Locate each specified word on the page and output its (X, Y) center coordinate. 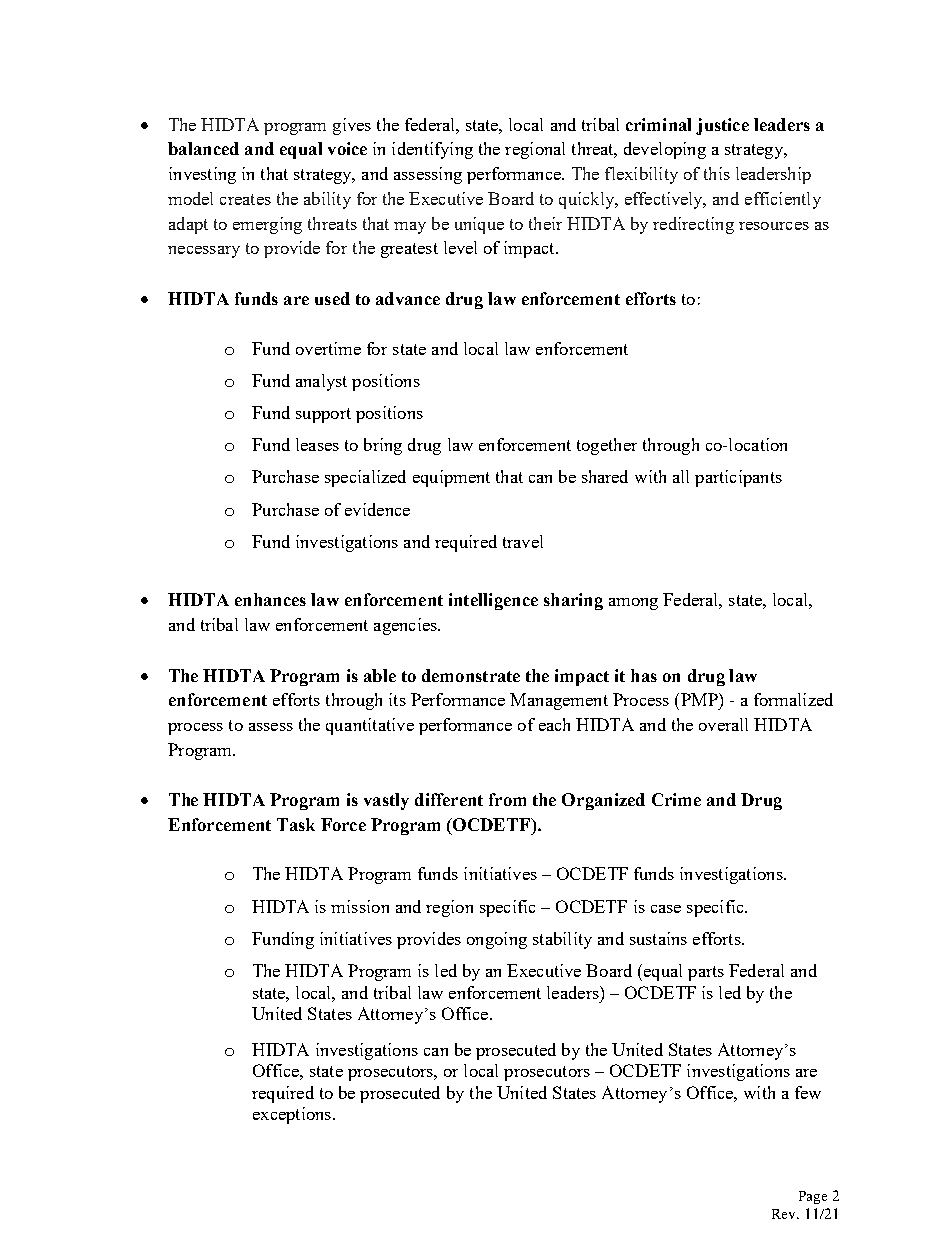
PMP (699, 699)
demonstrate (471, 675)
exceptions (293, 1115)
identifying (432, 150)
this (717, 173)
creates (245, 199)
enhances (270, 599)
